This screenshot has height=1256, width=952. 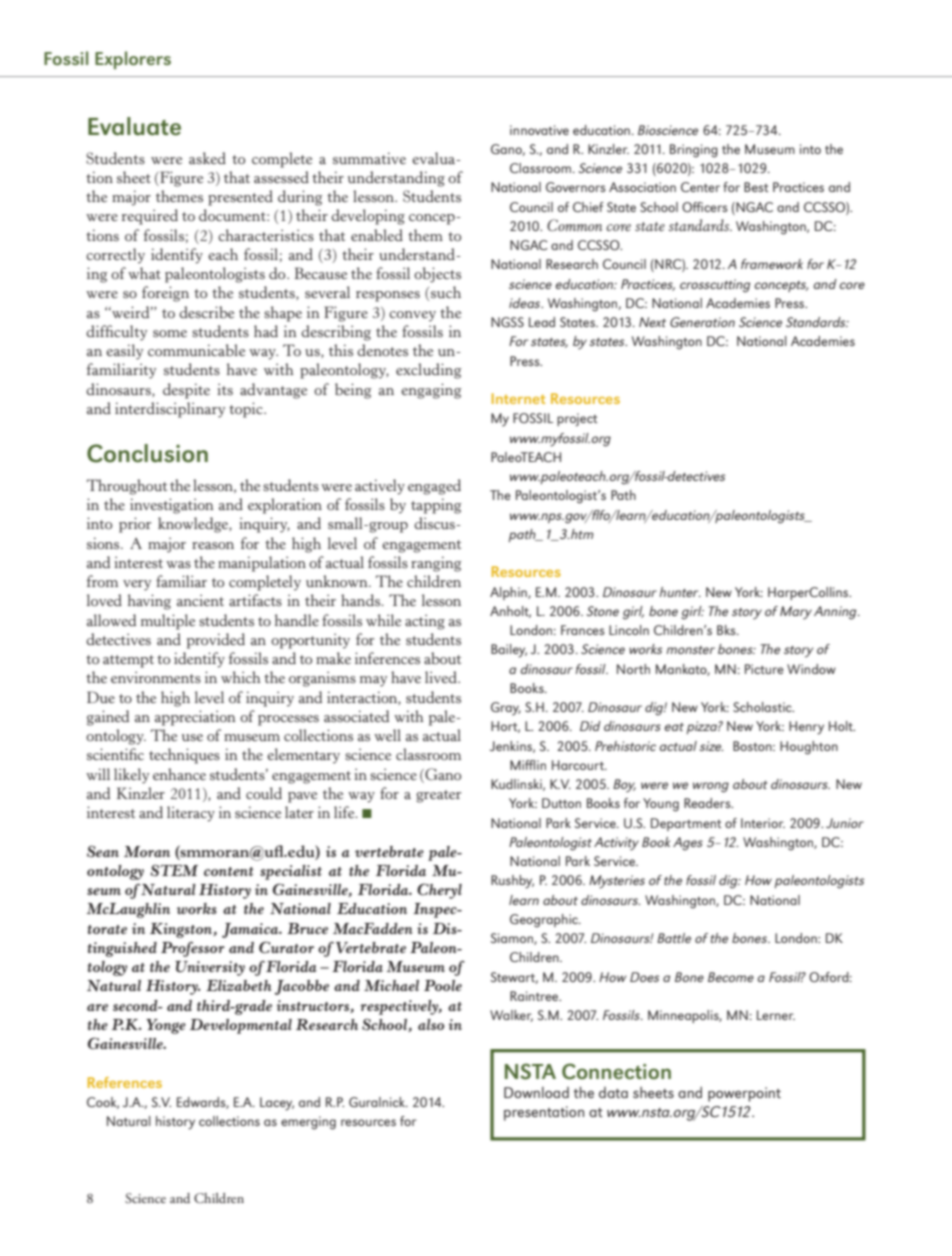 I want to click on References, so click(x=125, y=1082).
